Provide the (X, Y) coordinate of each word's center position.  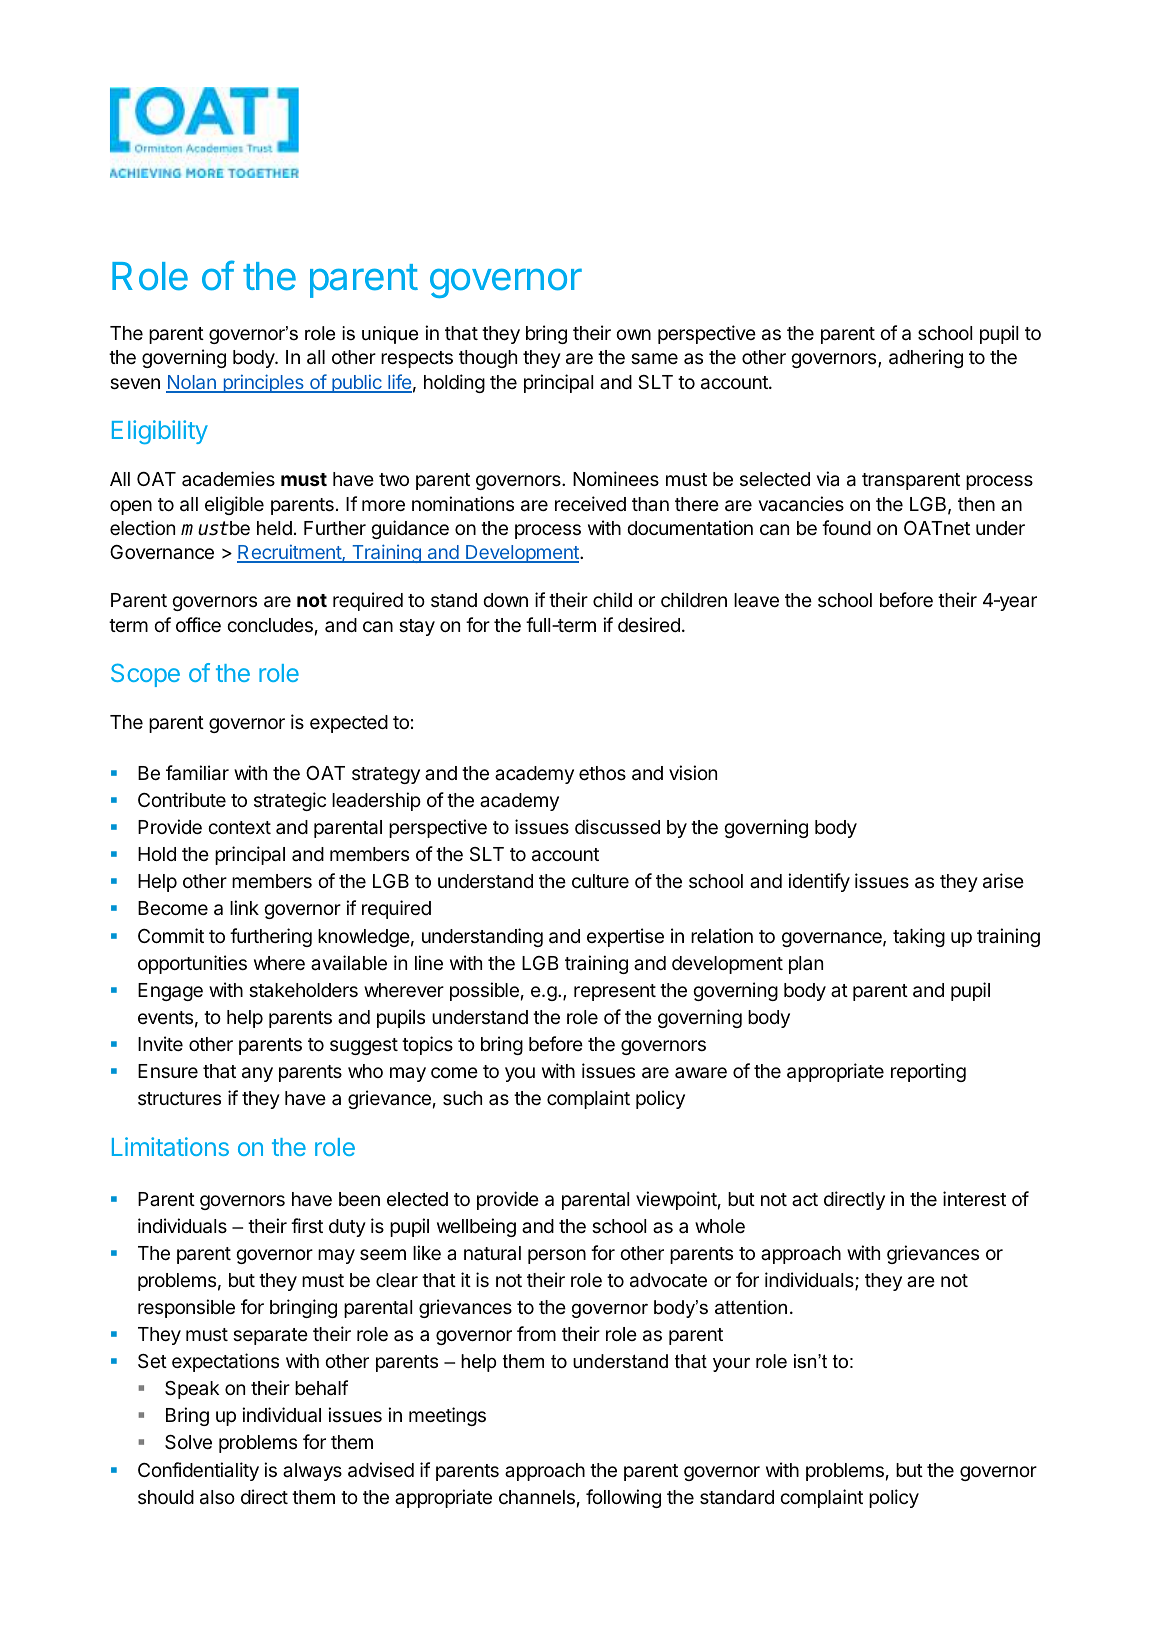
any (257, 1074)
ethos (602, 773)
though (488, 359)
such (462, 1098)
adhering (926, 358)
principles (263, 383)
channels (537, 1497)
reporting (928, 1072)
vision (693, 772)
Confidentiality (198, 1471)
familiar (197, 773)
